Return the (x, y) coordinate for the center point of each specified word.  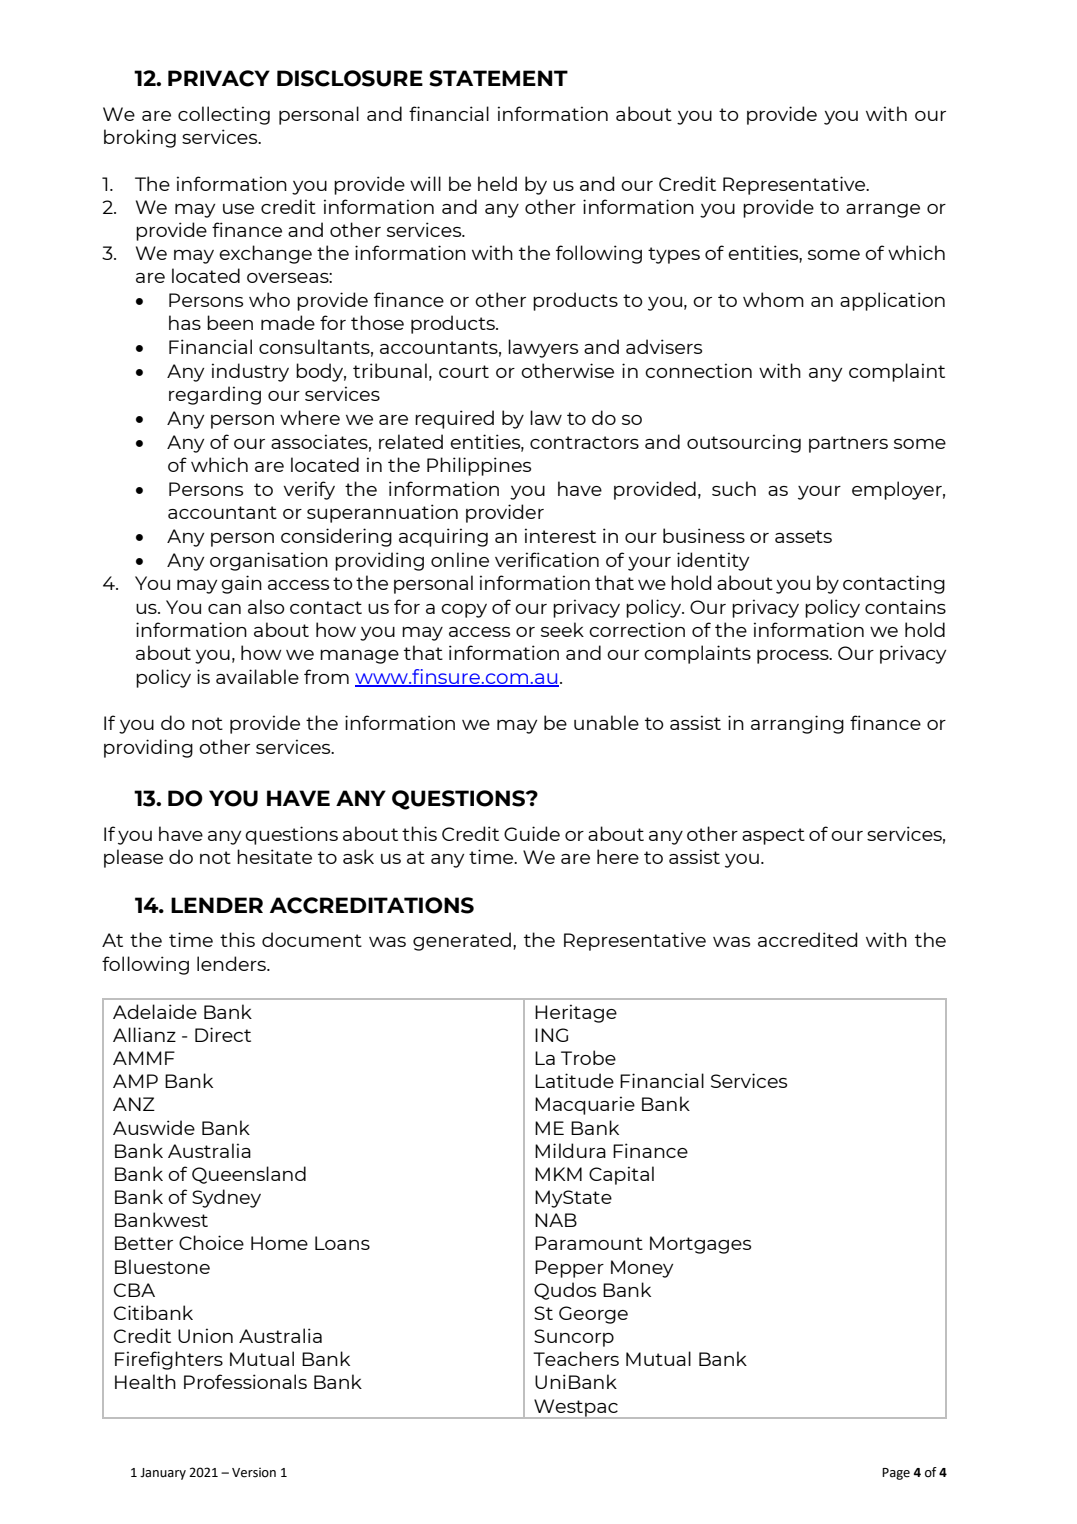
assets (803, 536)
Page (896, 1474)
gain (241, 584)
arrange (883, 211)
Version (254, 1473)
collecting (224, 115)
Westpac (576, 1409)
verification (547, 559)
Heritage (576, 1013)
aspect (773, 836)
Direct (223, 1034)
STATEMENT (498, 78)
